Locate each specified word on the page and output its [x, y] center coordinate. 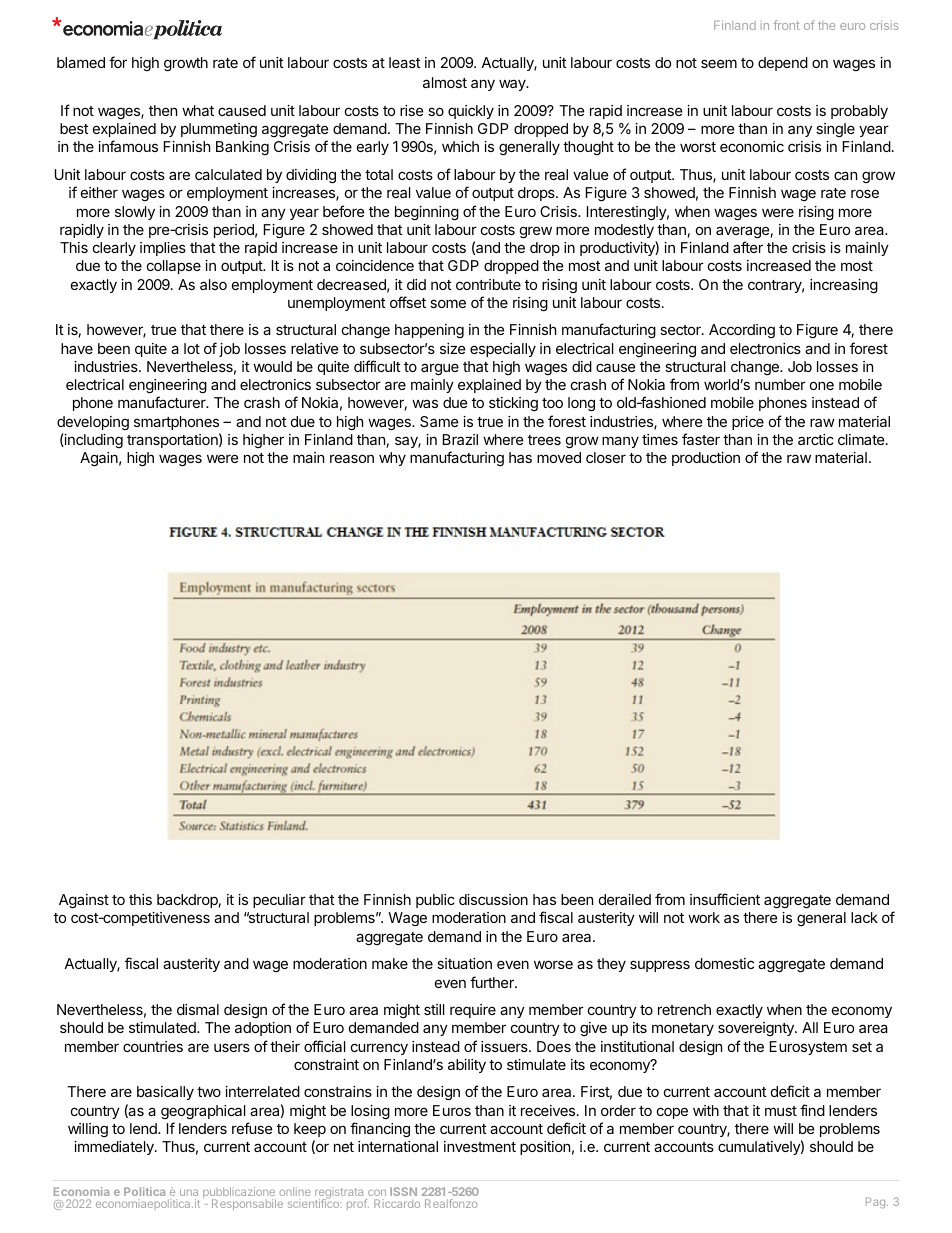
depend [783, 64]
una [189, 1194]
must [781, 1111]
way [513, 85]
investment [480, 1146]
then [163, 110]
